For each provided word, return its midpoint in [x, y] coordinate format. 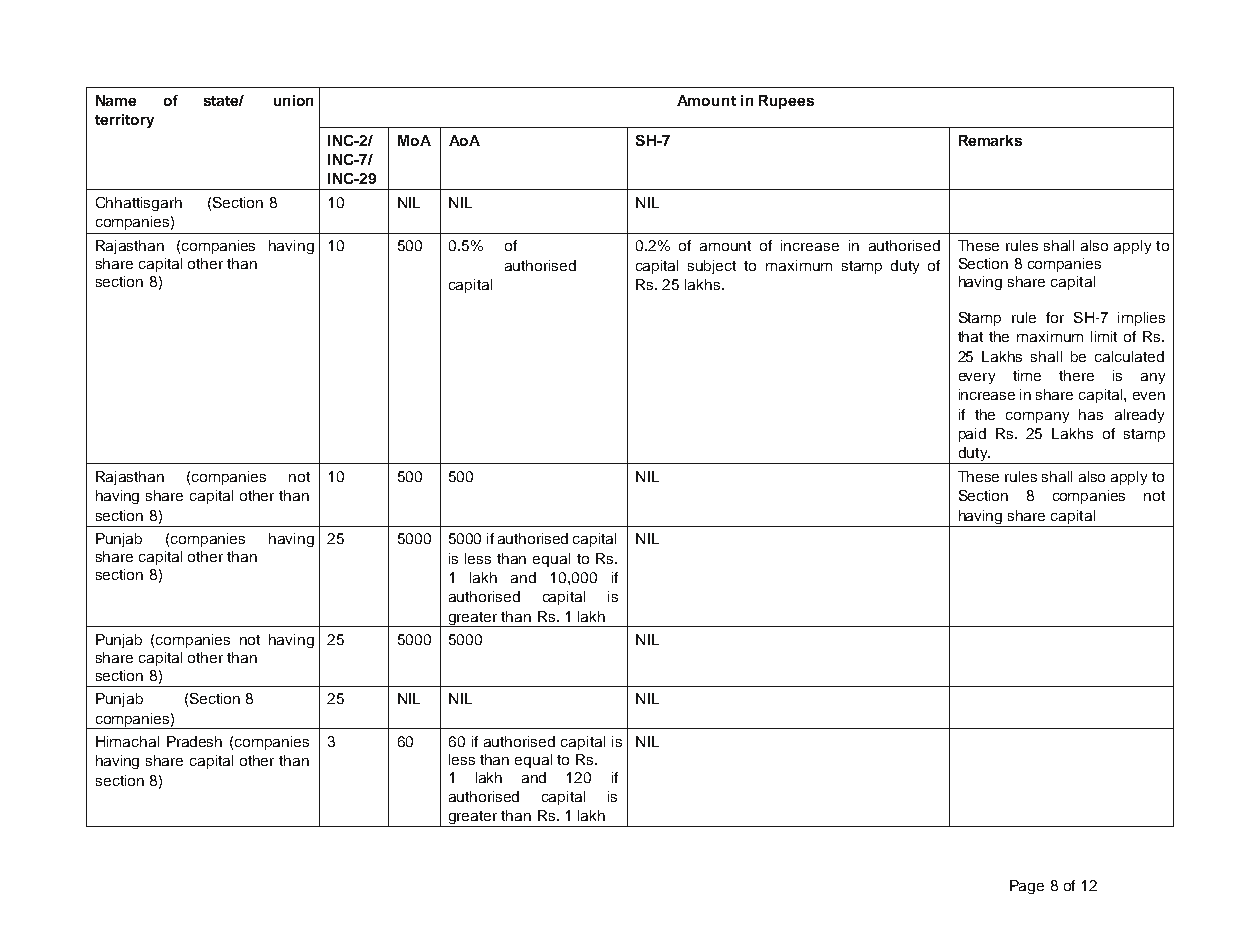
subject [712, 267]
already [1139, 416]
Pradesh [194, 741]
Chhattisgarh [139, 204]
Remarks [990, 140]
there [1076, 375]
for [1055, 317]
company [1037, 417]
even [1149, 396]
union [293, 100]
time [1027, 375]
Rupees [786, 102]
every [977, 378]
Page [1027, 887]
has [1091, 414]
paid [972, 435]
